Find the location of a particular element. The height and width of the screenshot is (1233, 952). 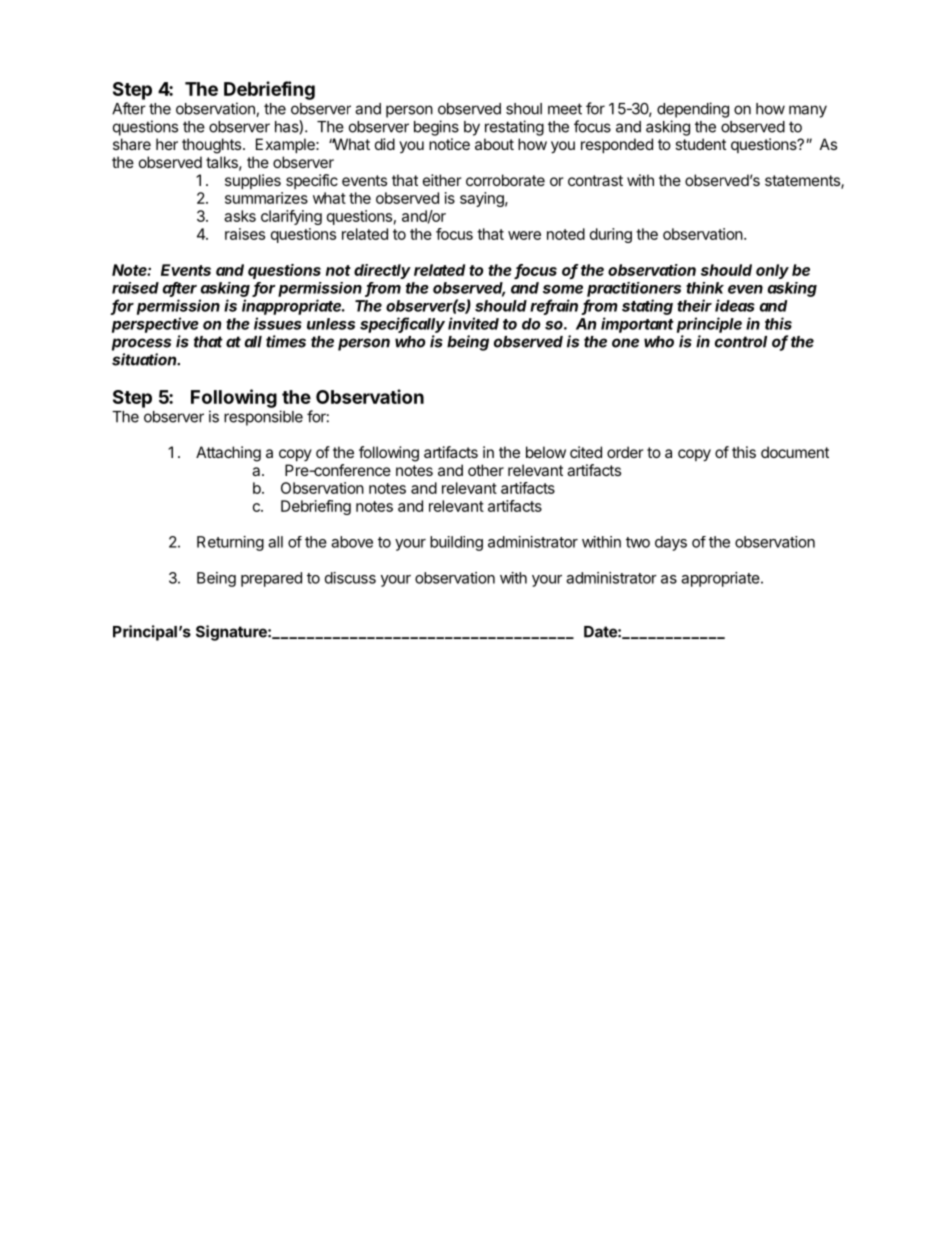

begins is located at coordinates (436, 128).
